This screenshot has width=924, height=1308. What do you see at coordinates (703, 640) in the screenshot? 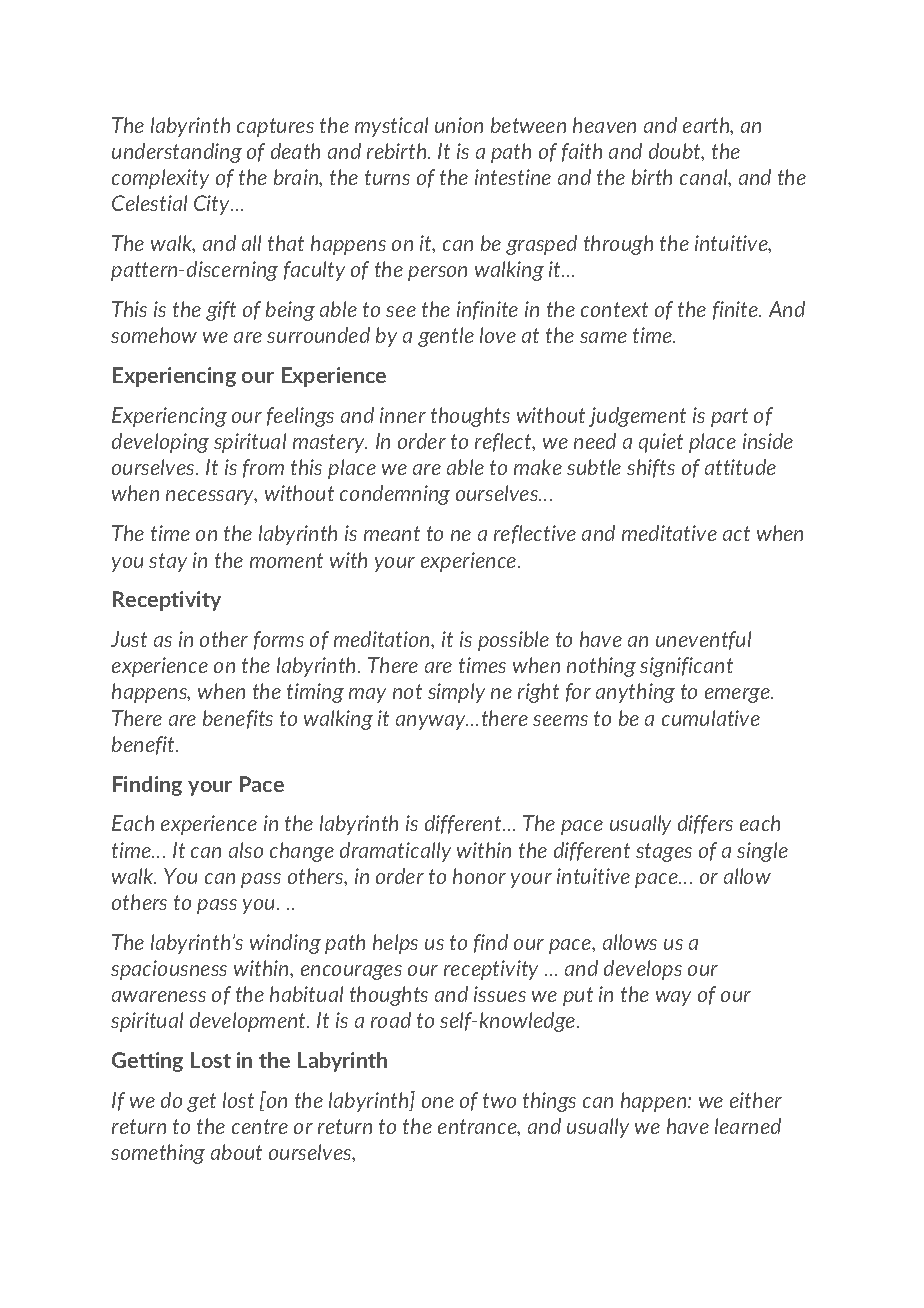
I see `uneventful` at bounding box center [703, 640].
